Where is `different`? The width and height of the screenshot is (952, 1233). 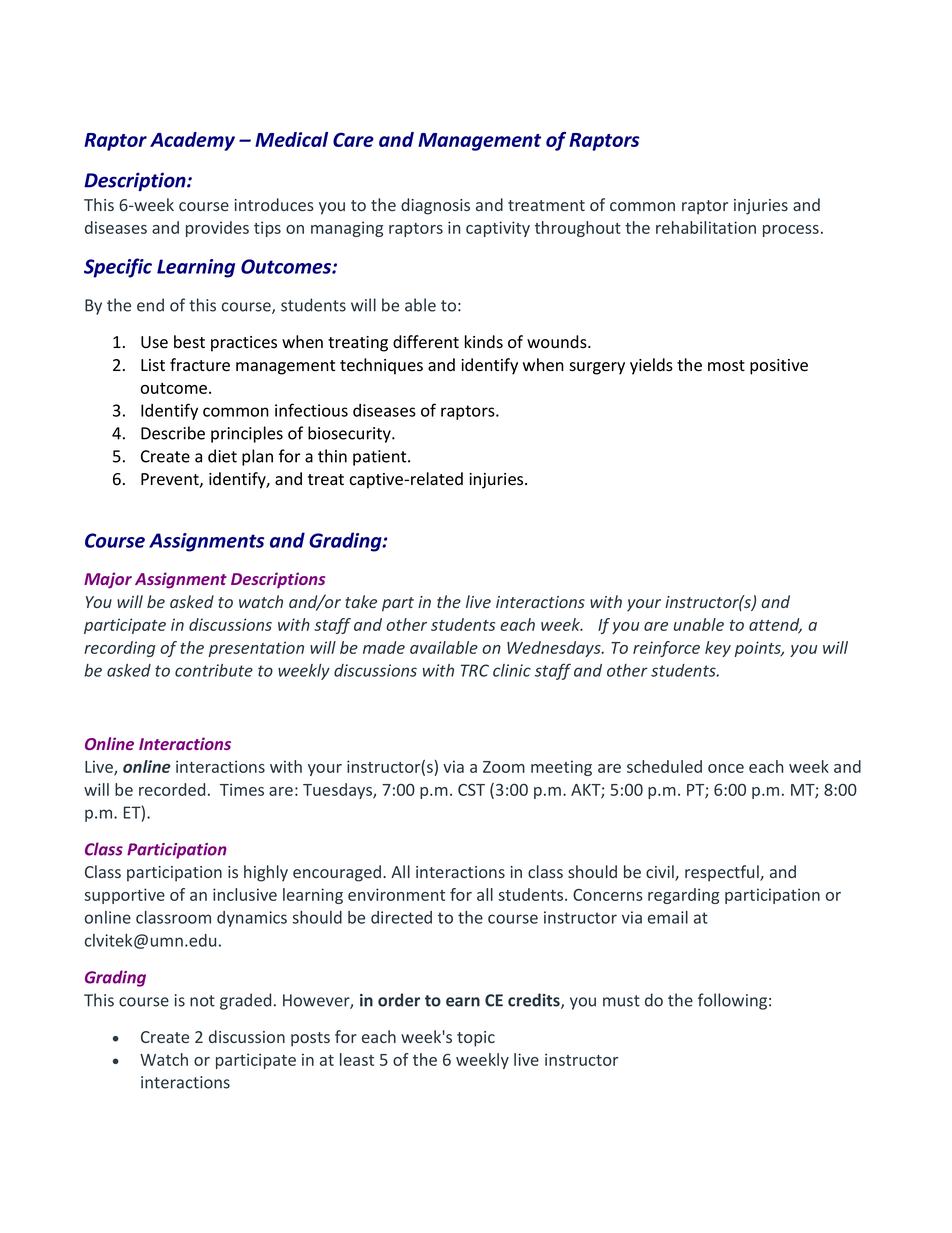 different is located at coordinates (426, 342).
